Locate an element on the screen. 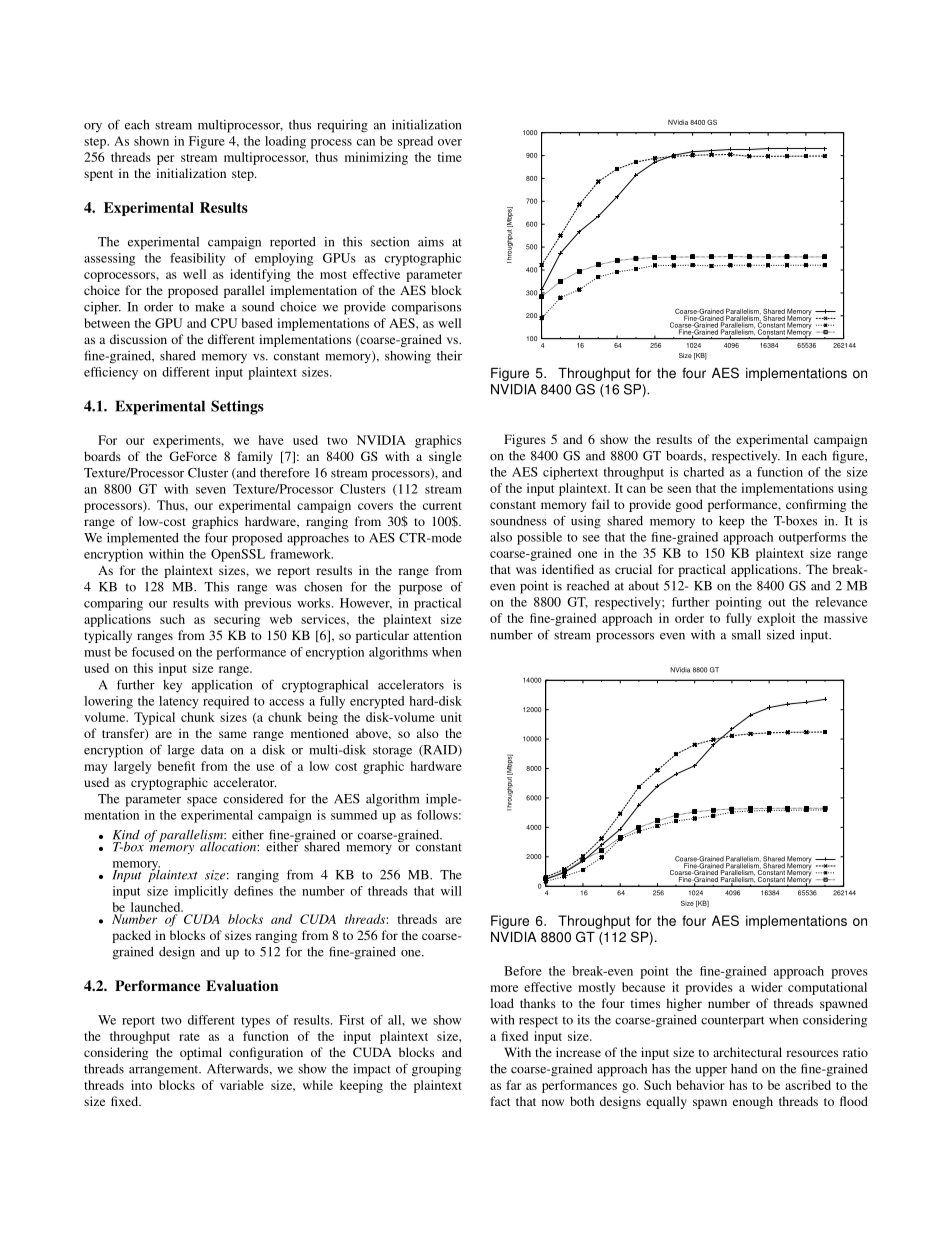  optimal is located at coordinates (201, 1053).
